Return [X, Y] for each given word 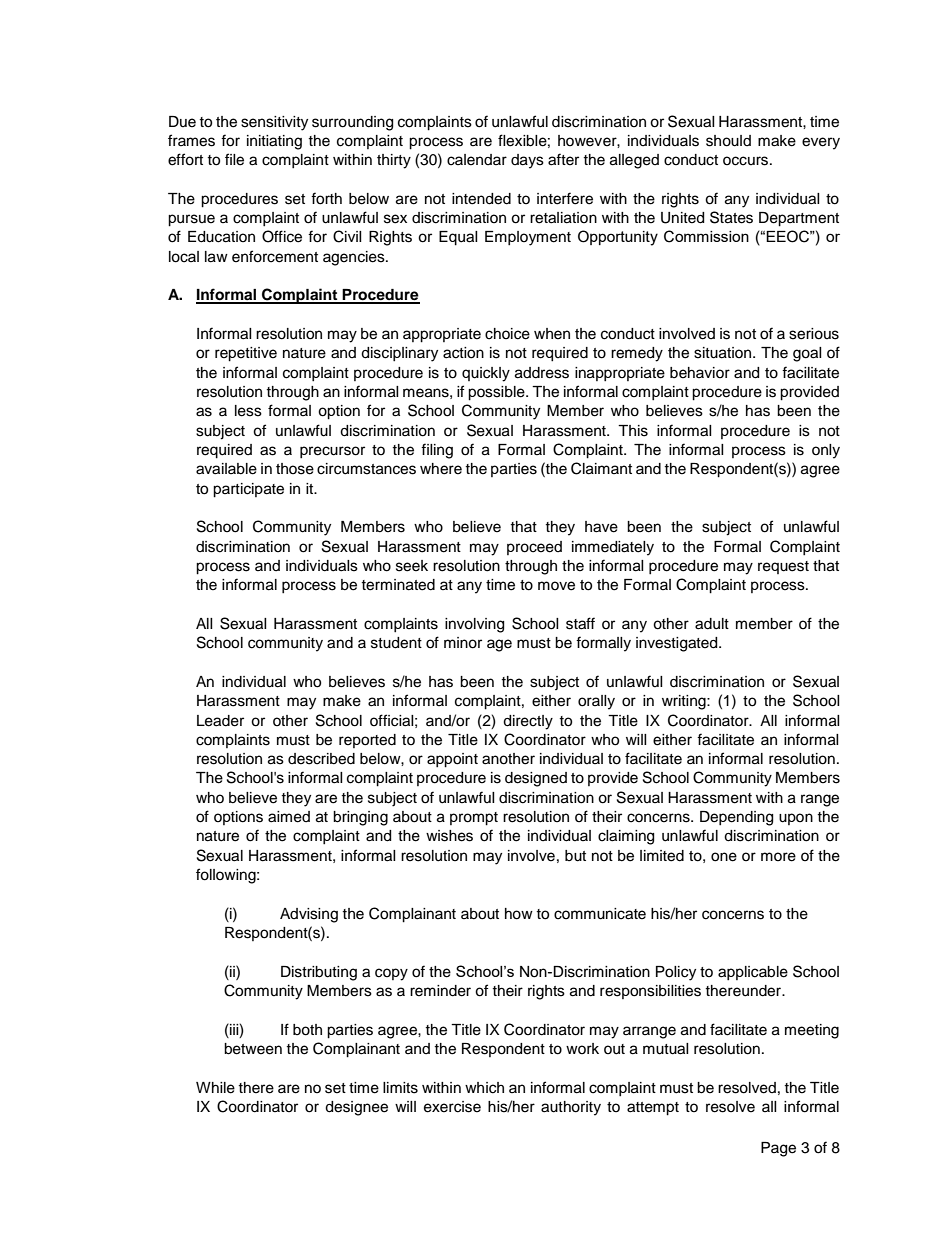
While [215, 1088]
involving [474, 625]
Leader [220, 721]
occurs [747, 161]
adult [712, 624]
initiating [274, 142]
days [527, 161]
